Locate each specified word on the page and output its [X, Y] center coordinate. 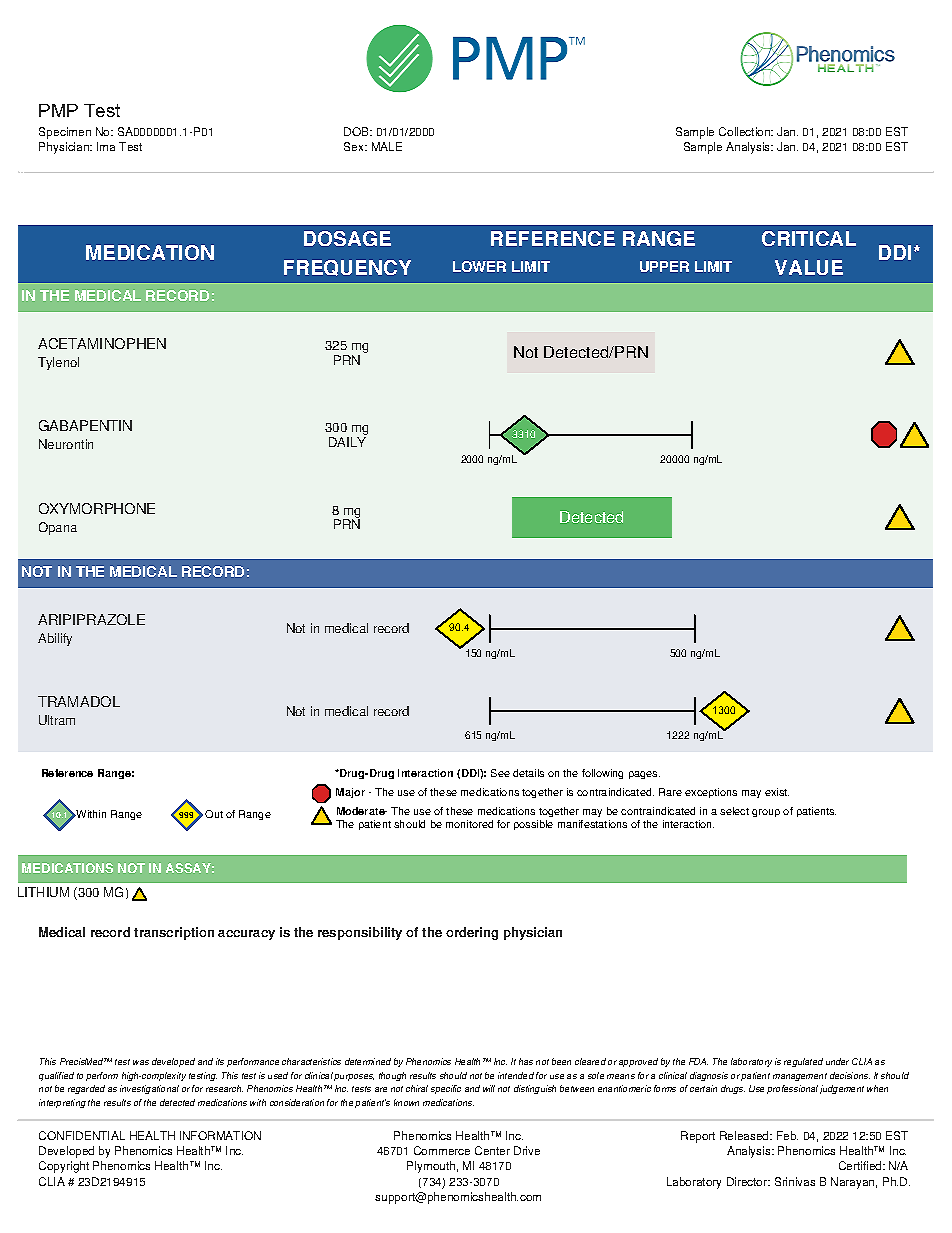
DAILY [347, 442]
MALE [387, 146]
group [766, 813]
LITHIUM [43, 892]
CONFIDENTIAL [82, 1135]
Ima [106, 146]
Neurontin [66, 444]
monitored [469, 824]
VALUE [809, 267]
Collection [746, 131]
